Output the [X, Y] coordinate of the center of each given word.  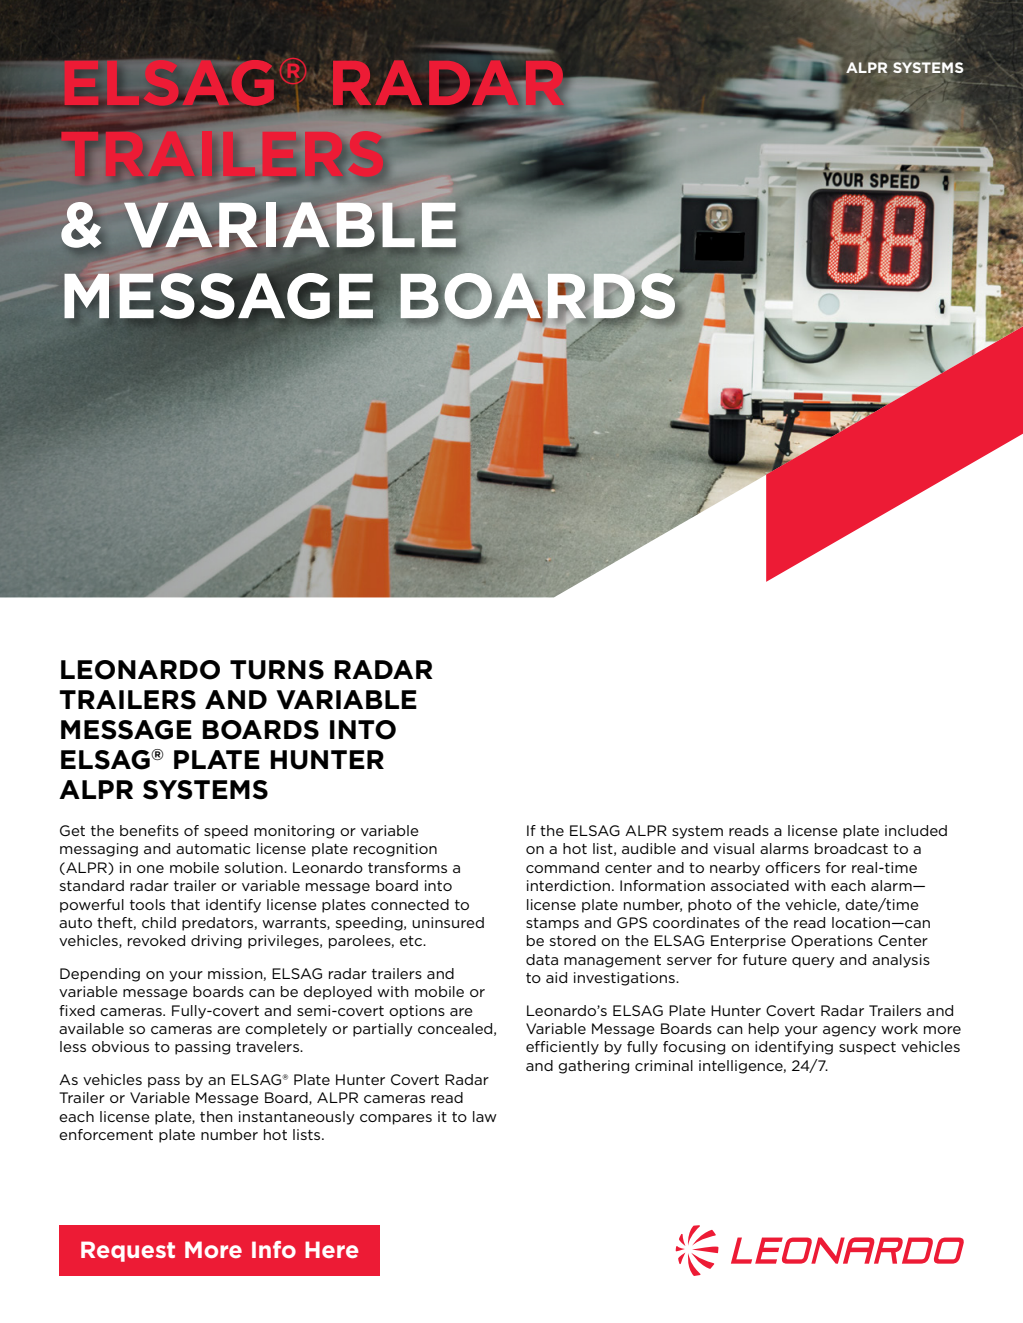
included [916, 830]
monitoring [294, 832]
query [813, 962]
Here [332, 1249]
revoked [156, 940]
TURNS [277, 670]
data [542, 959]
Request [128, 1251]
